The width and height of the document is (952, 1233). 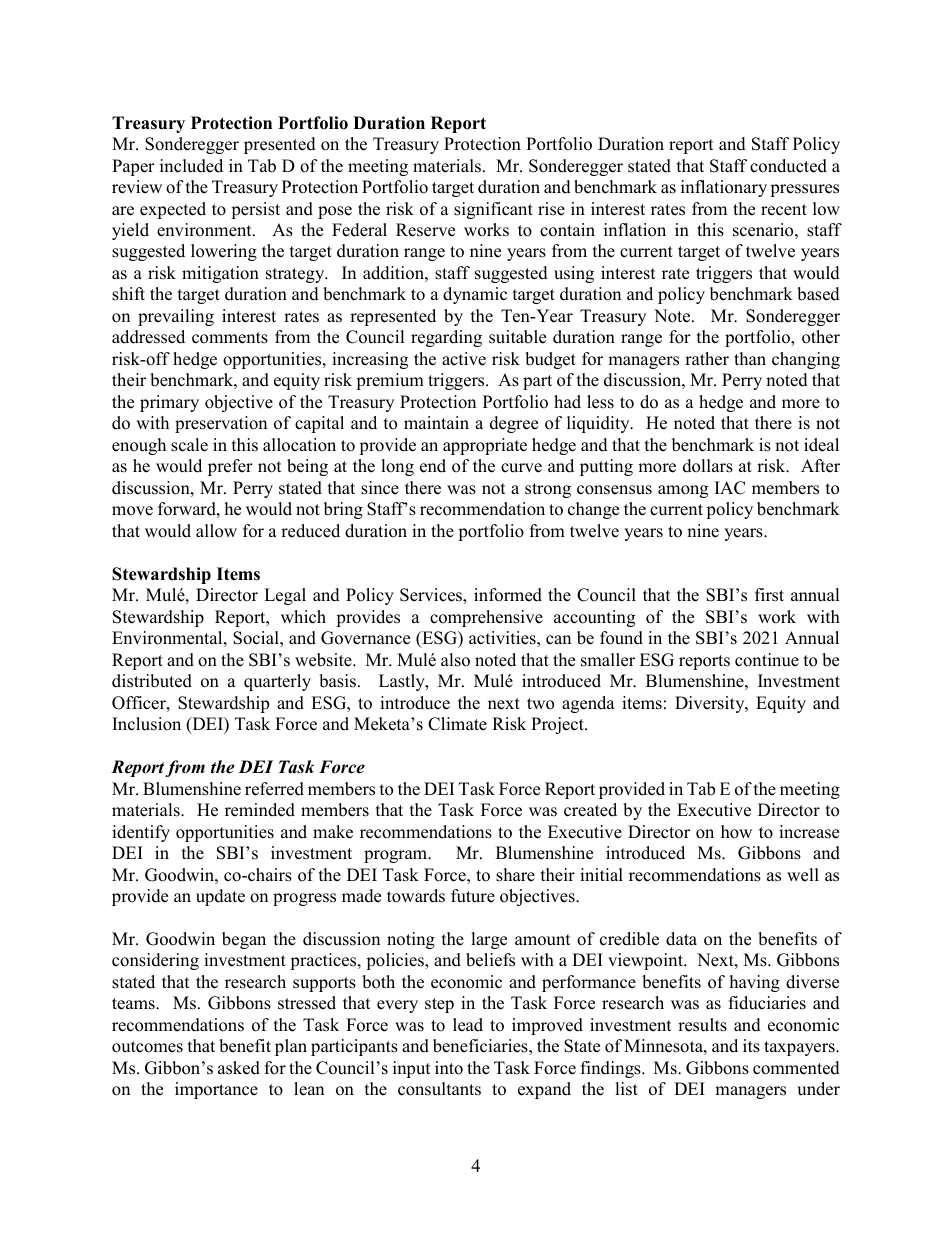 What do you see at coordinates (173, 210) in the document?
I see `expected` at bounding box center [173, 210].
